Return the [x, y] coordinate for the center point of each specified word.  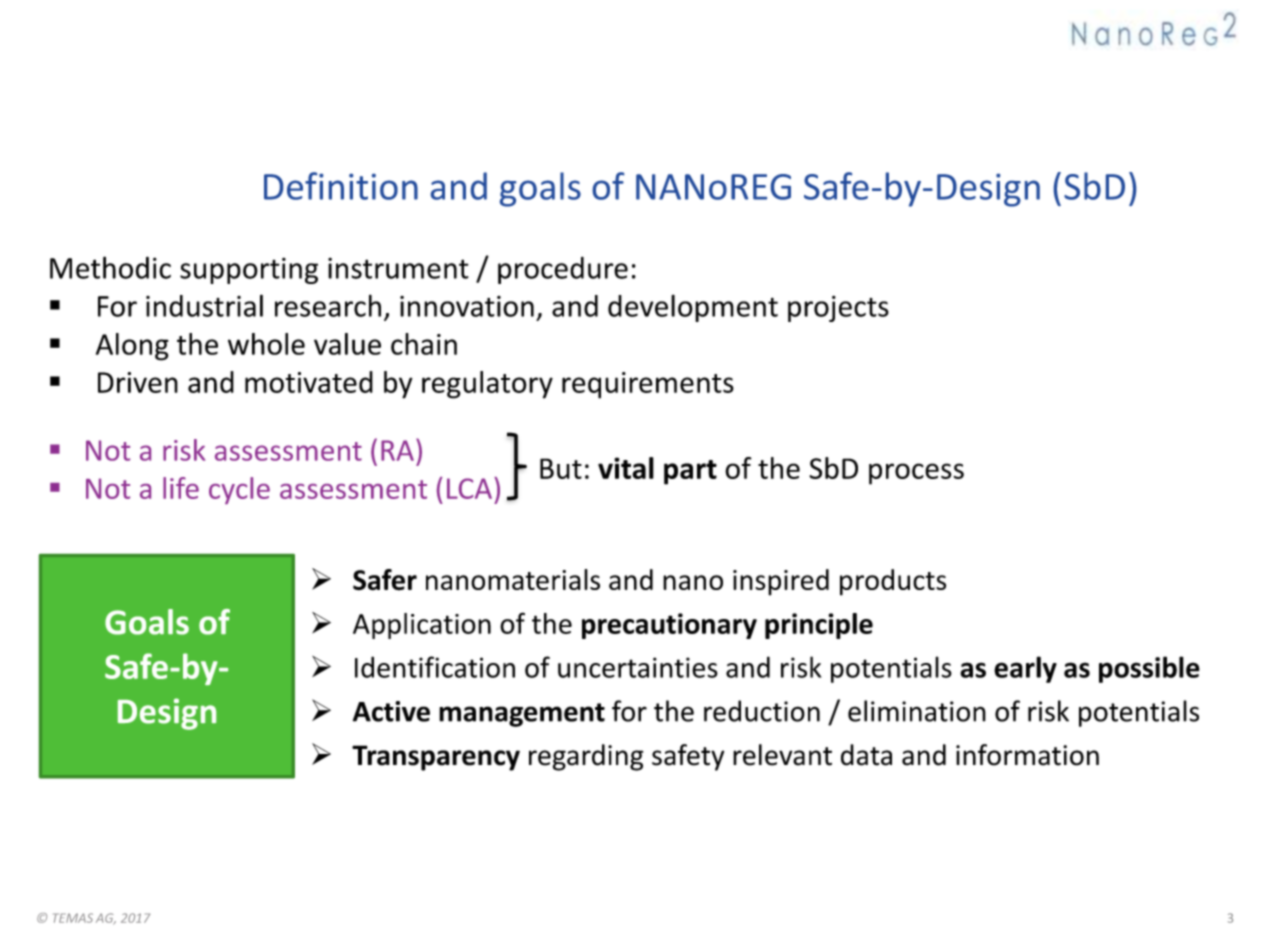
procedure [563, 270]
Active [391, 711]
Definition [341, 186]
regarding [586, 757]
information [1027, 755]
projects [838, 309]
